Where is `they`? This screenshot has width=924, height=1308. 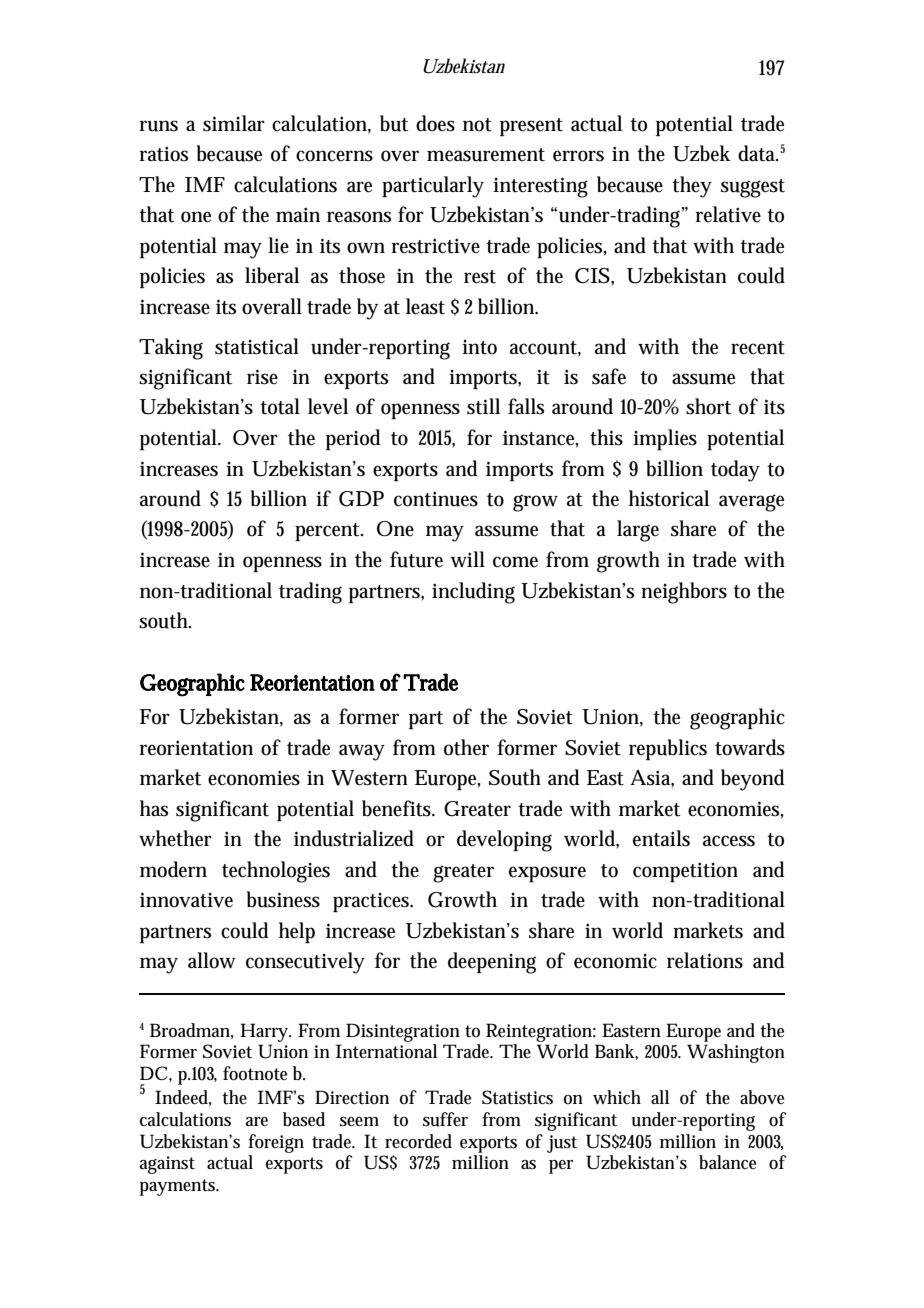 they is located at coordinates (692, 187).
